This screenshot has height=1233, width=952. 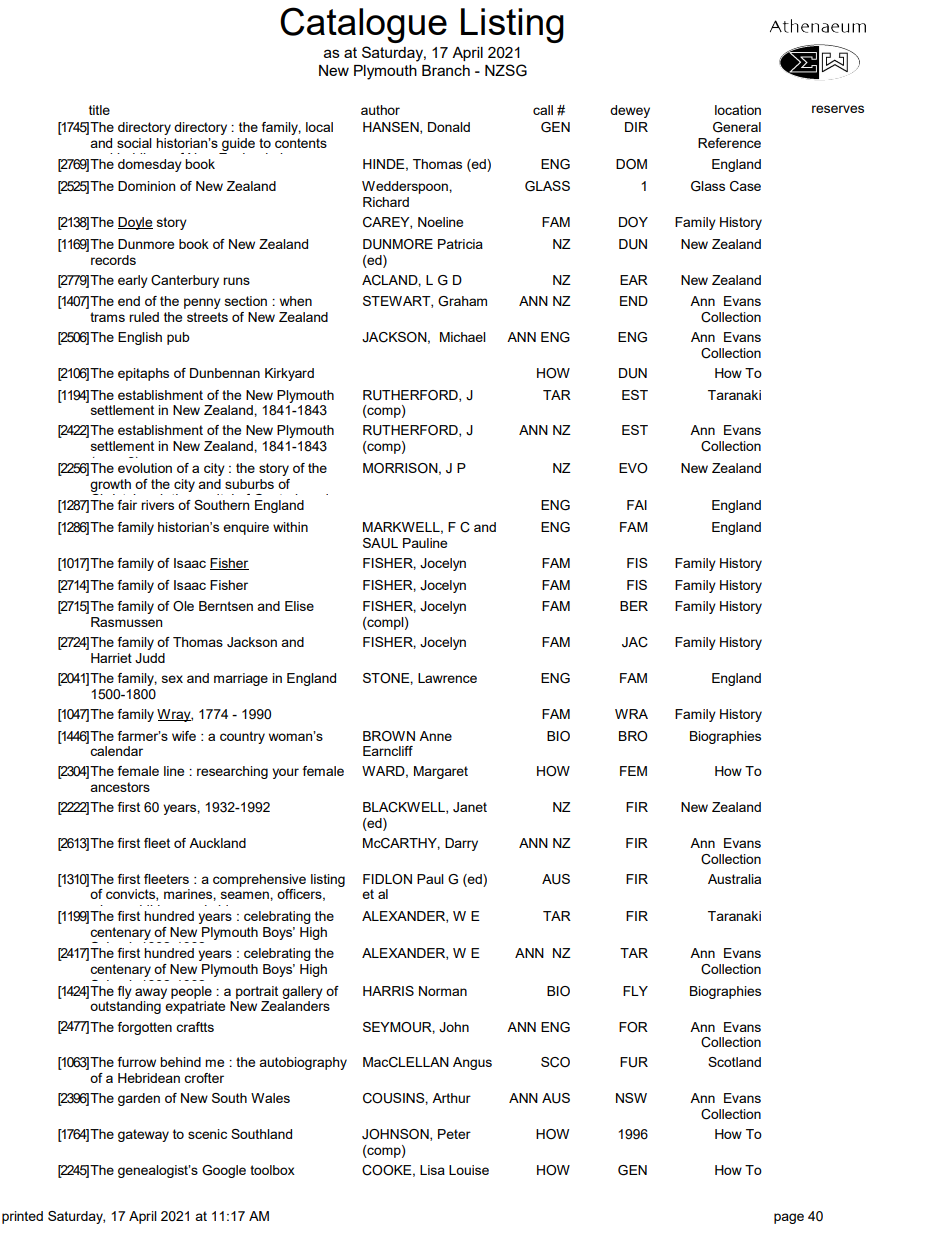 What do you see at coordinates (738, 110) in the screenshot?
I see `location` at bounding box center [738, 110].
